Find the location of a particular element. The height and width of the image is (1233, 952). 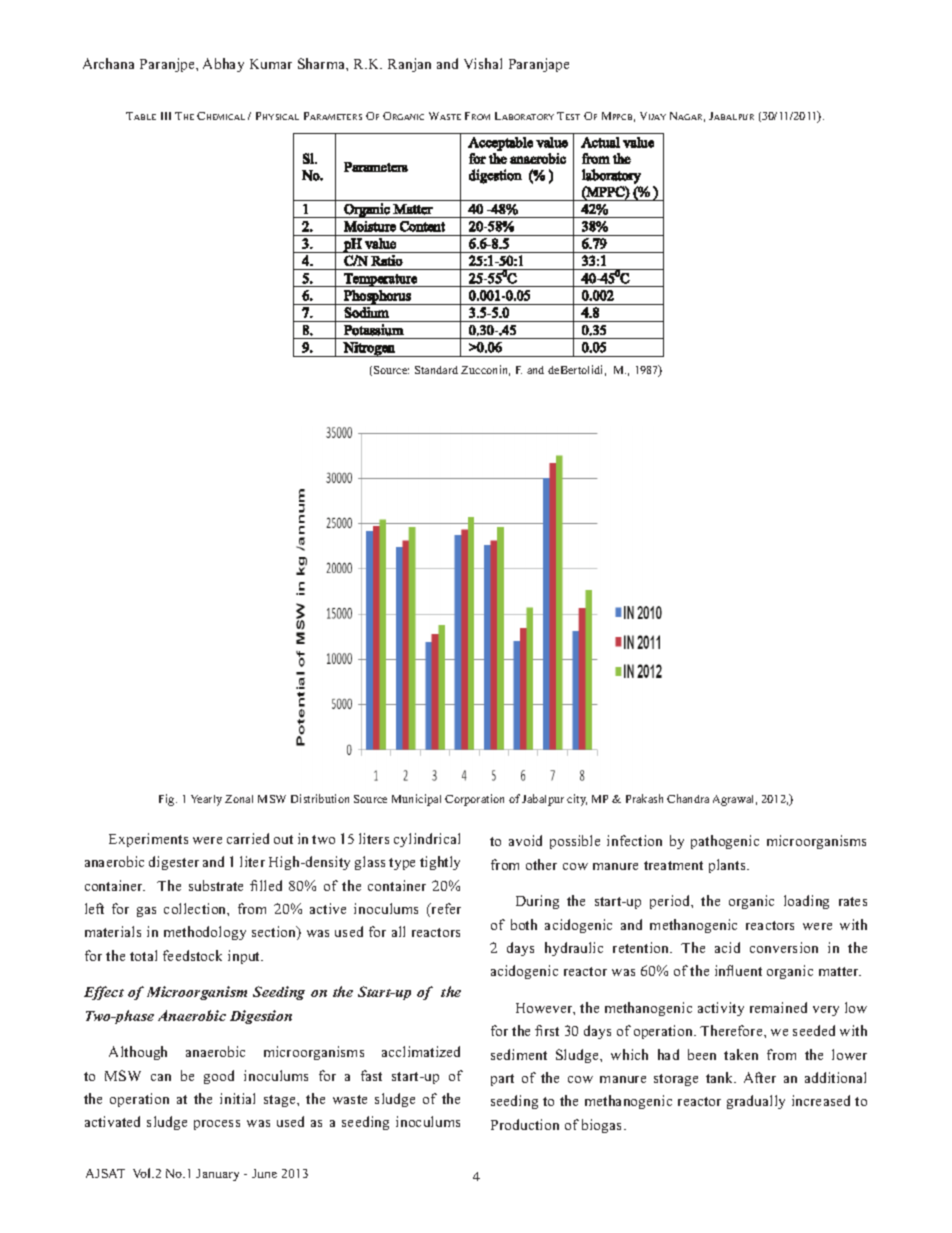

plants is located at coordinates (728, 866).
